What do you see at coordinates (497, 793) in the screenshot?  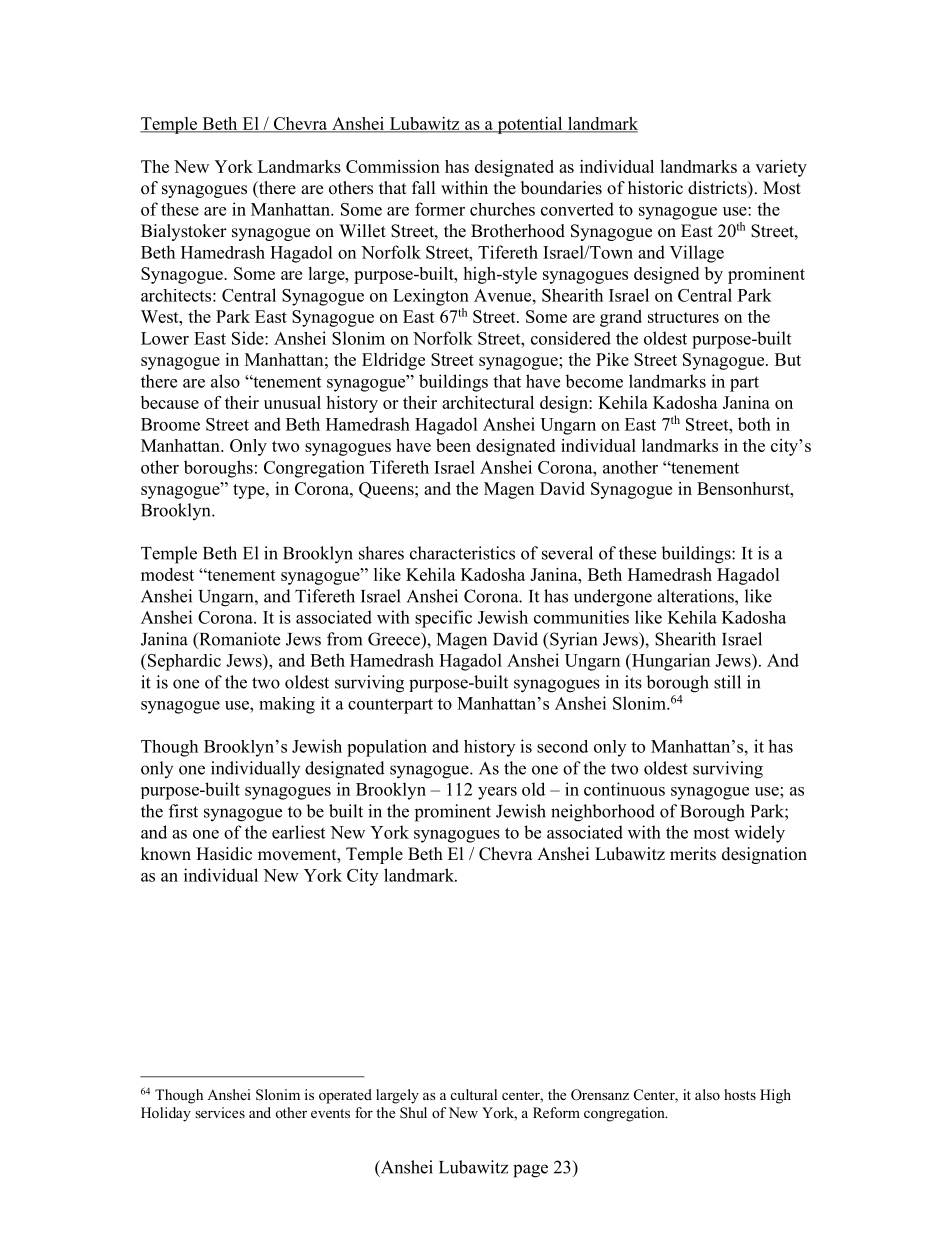 I see `years` at bounding box center [497, 793].
